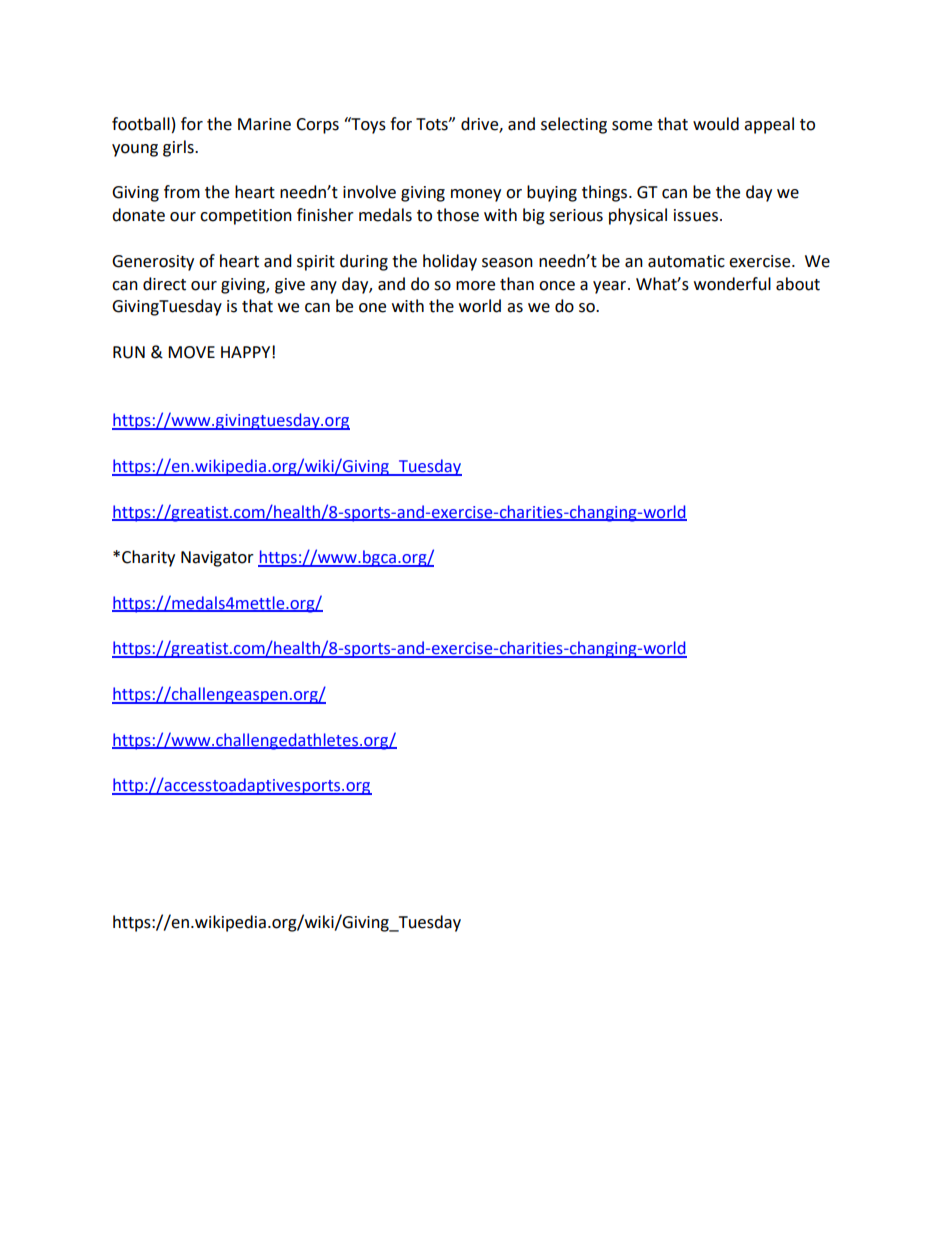  I want to click on RUN, so click(129, 352).
